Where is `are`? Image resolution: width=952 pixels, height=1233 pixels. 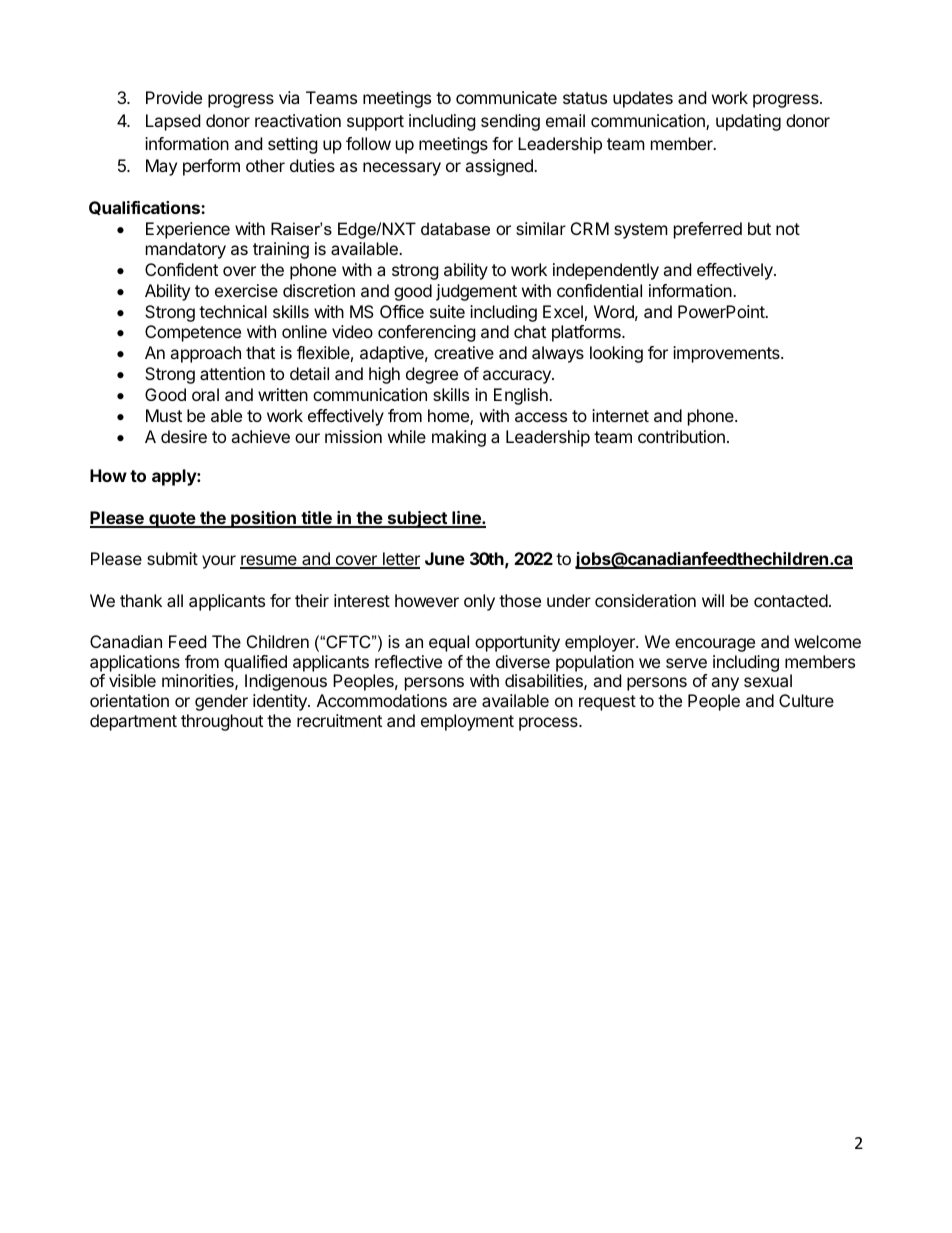
are is located at coordinates (465, 702).
